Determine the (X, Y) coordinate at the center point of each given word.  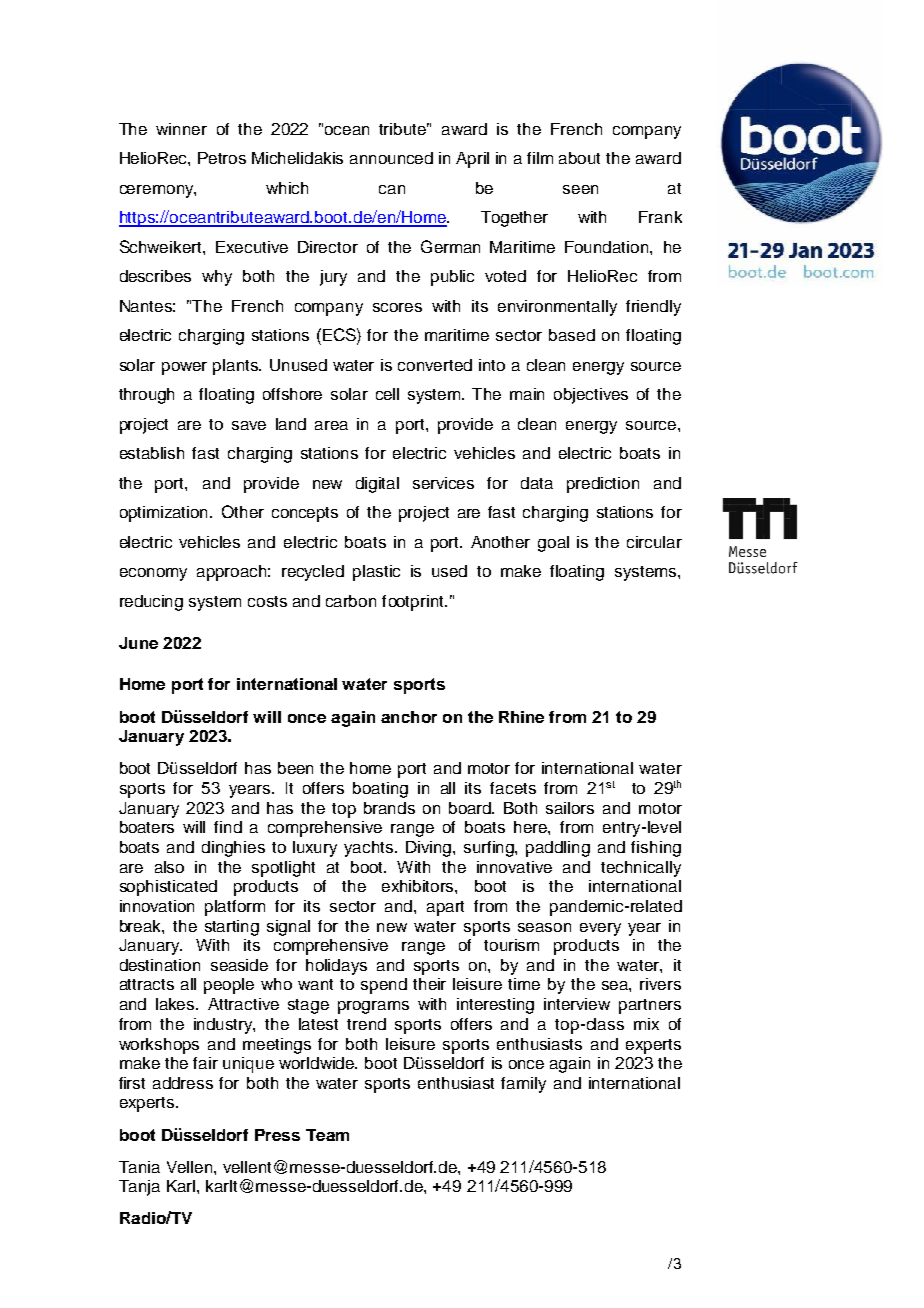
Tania (139, 1167)
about (579, 158)
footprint (414, 603)
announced (391, 158)
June (138, 643)
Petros (222, 158)
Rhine (521, 717)
